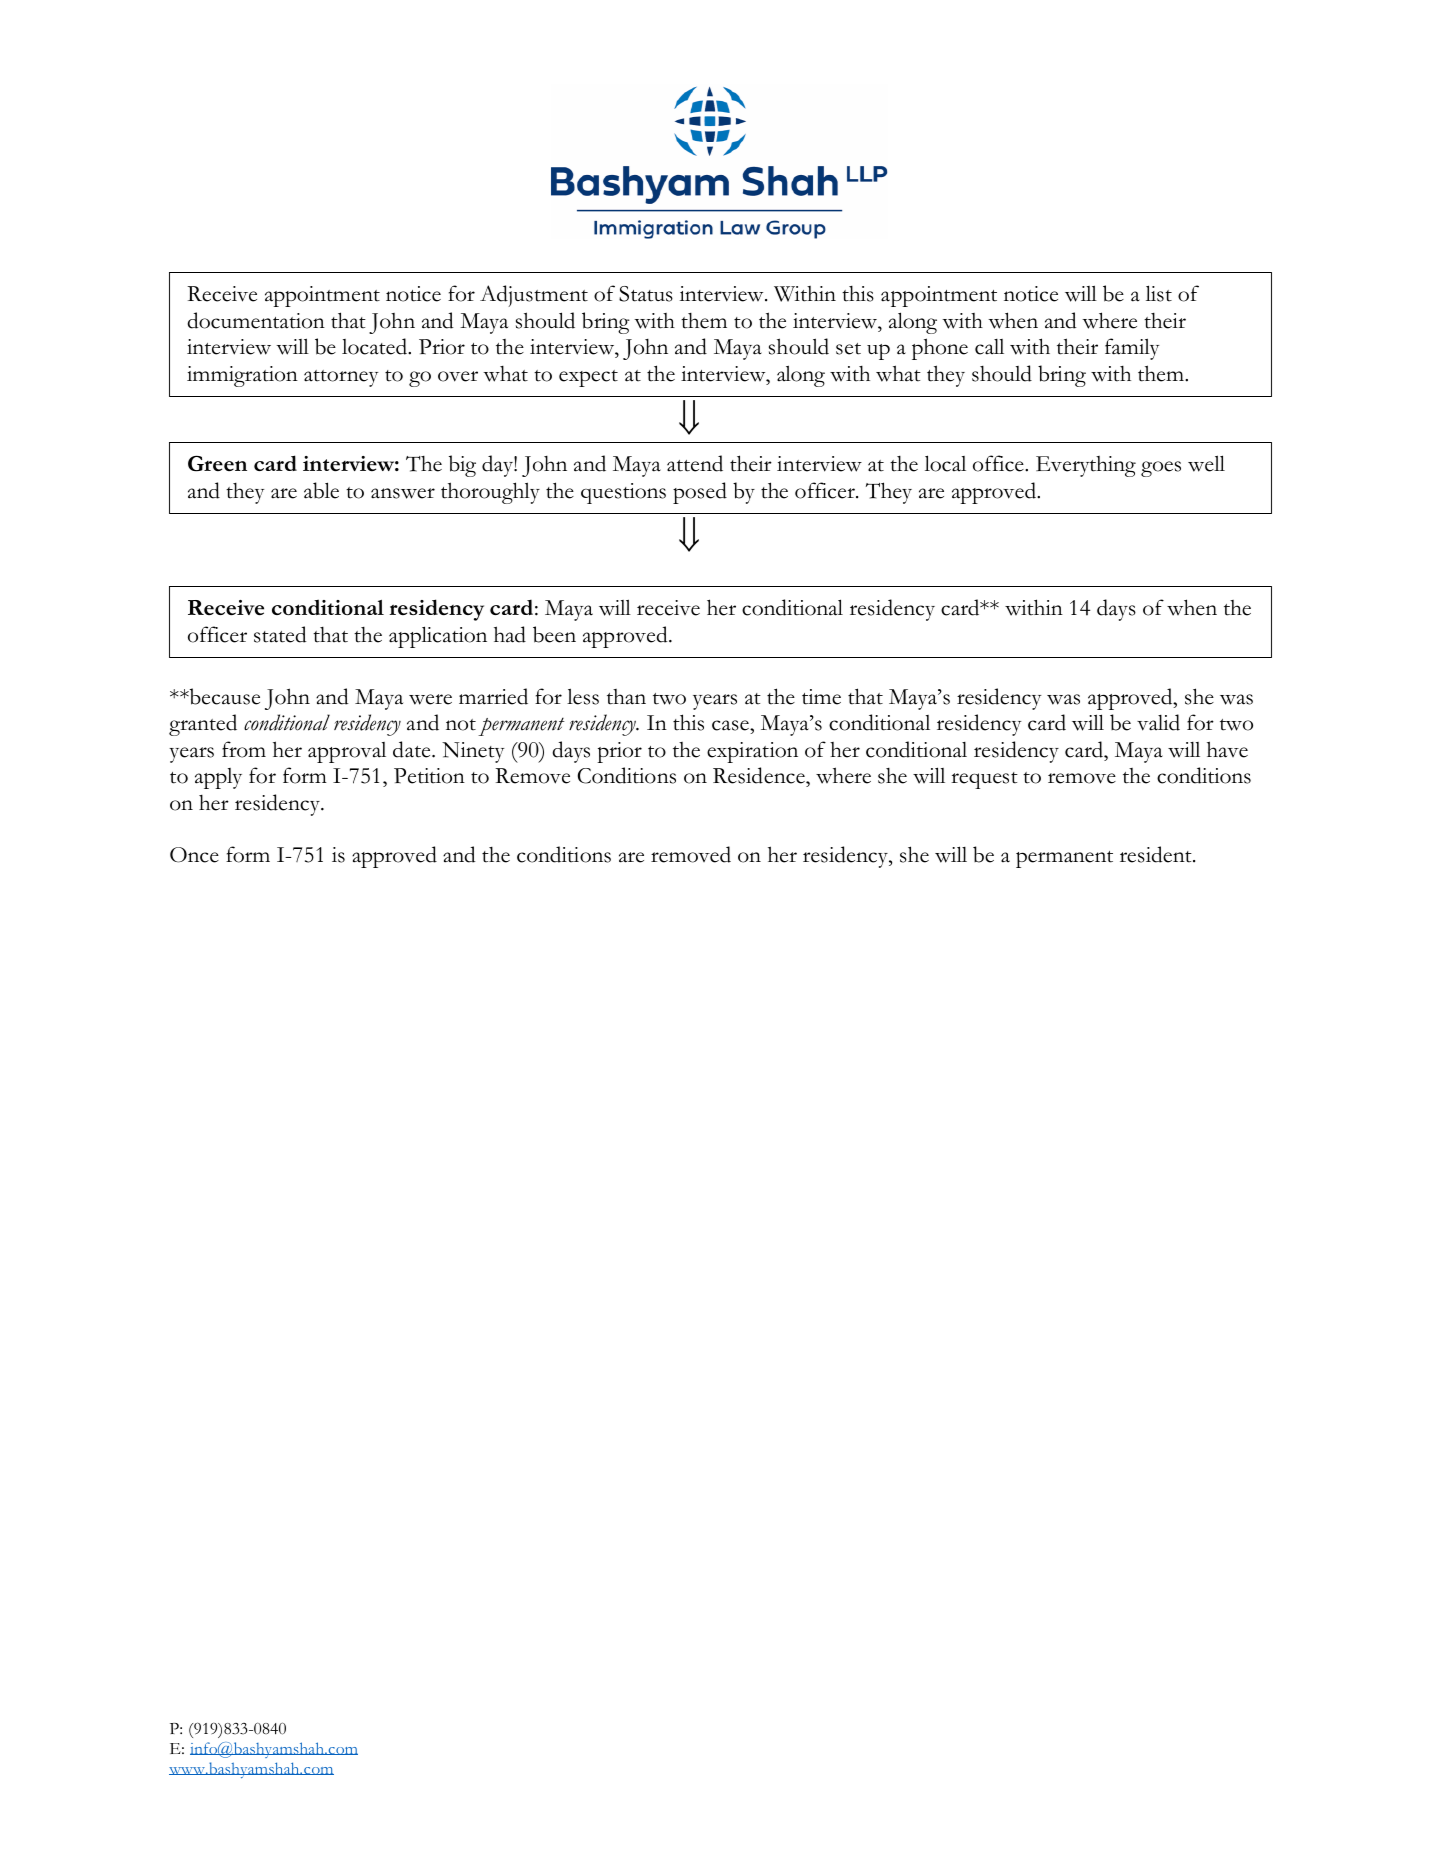 The height and width of the document is (1863, 1440). I want to click on because, so click(223, 696).
